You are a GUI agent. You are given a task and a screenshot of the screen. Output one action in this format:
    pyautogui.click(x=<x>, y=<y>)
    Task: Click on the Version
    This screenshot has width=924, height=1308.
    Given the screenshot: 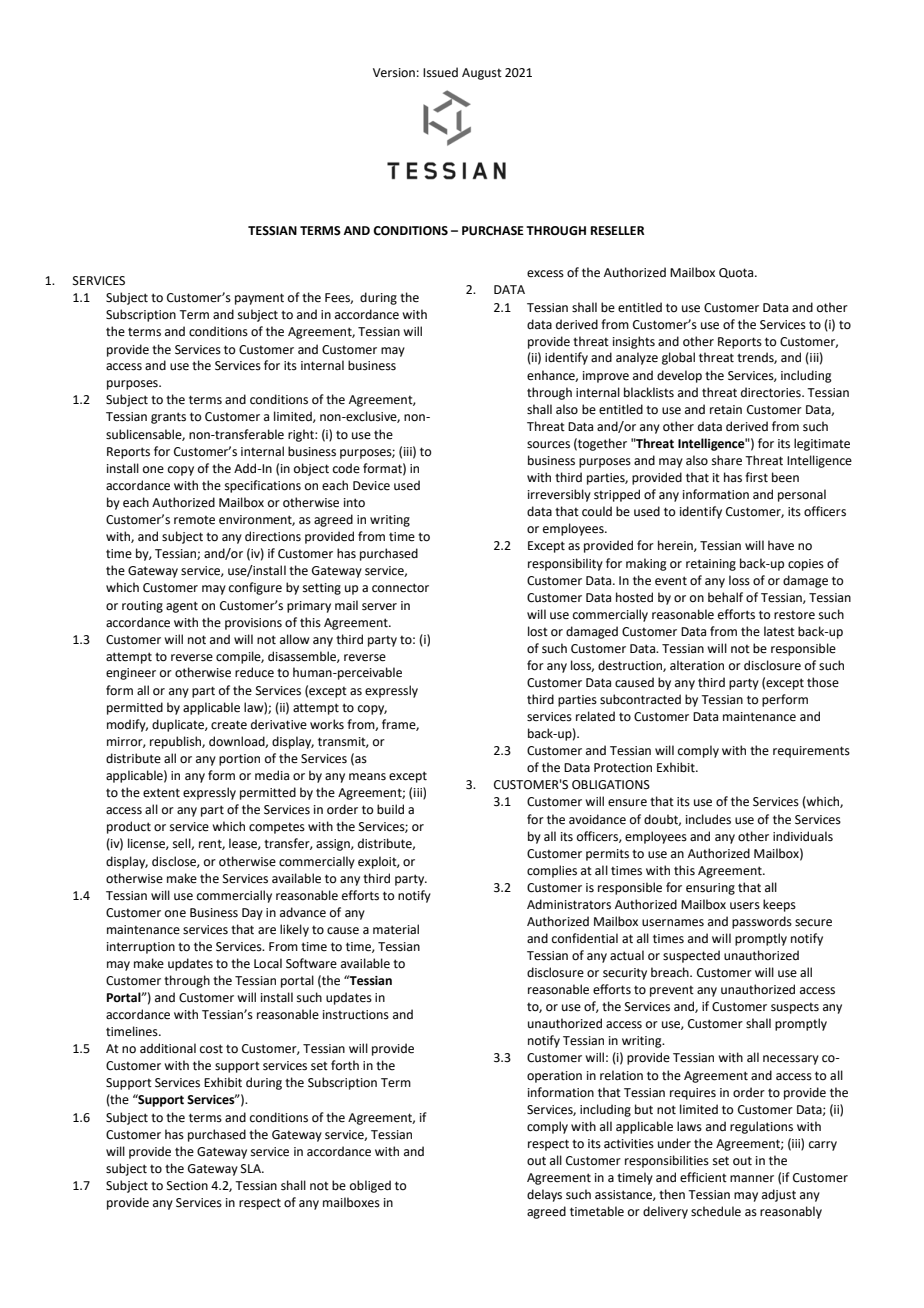 What is the action you would take?
    pyautogui.click(x=394, y=73)
